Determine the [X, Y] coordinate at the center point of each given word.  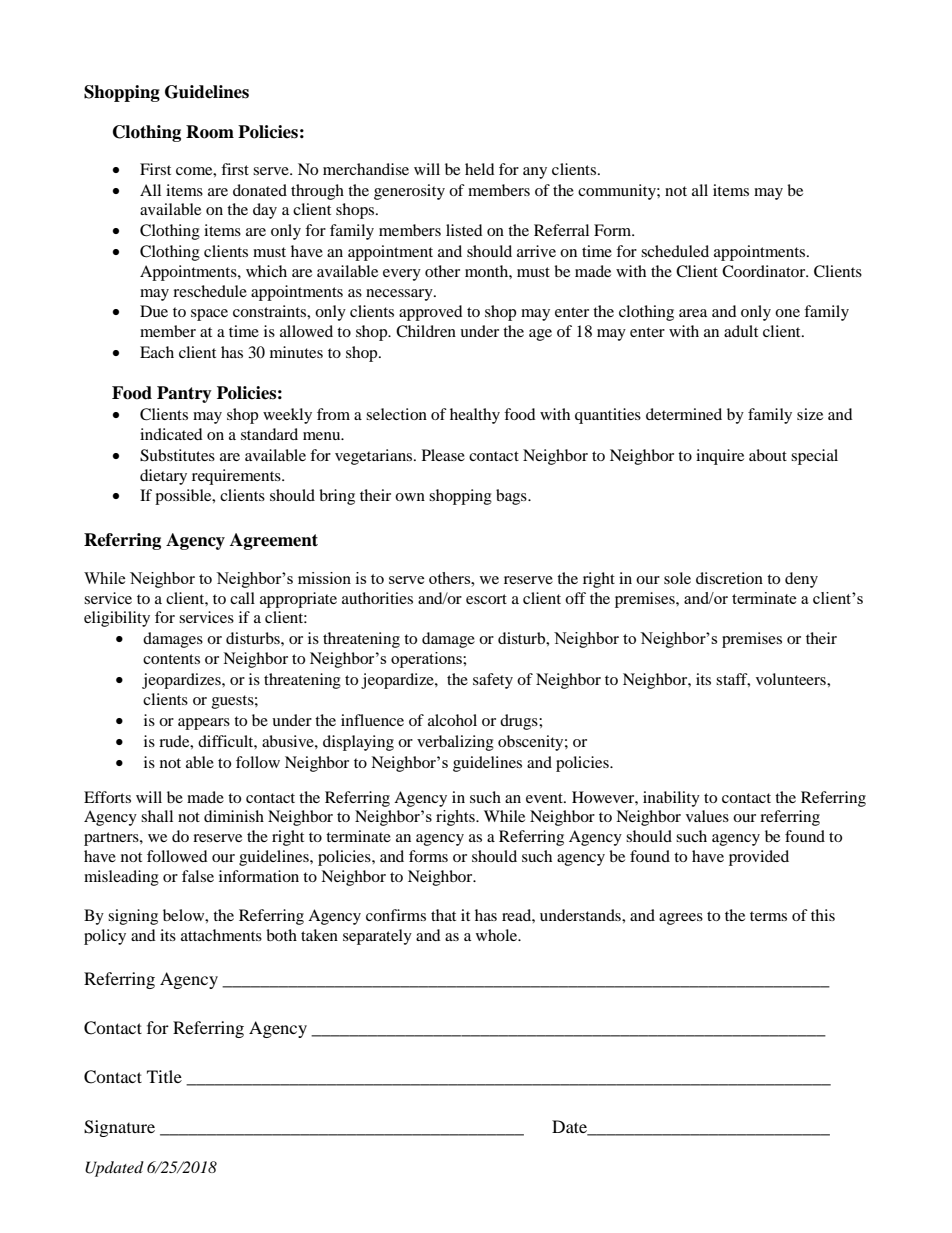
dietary [163, 477]
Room [210, 132]
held [480, 169]
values [707, 816]
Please [443, 455]
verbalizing [455, 743]
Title [164, 1076]
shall [157, 816]
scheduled [675, 251]
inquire [720, 457]
